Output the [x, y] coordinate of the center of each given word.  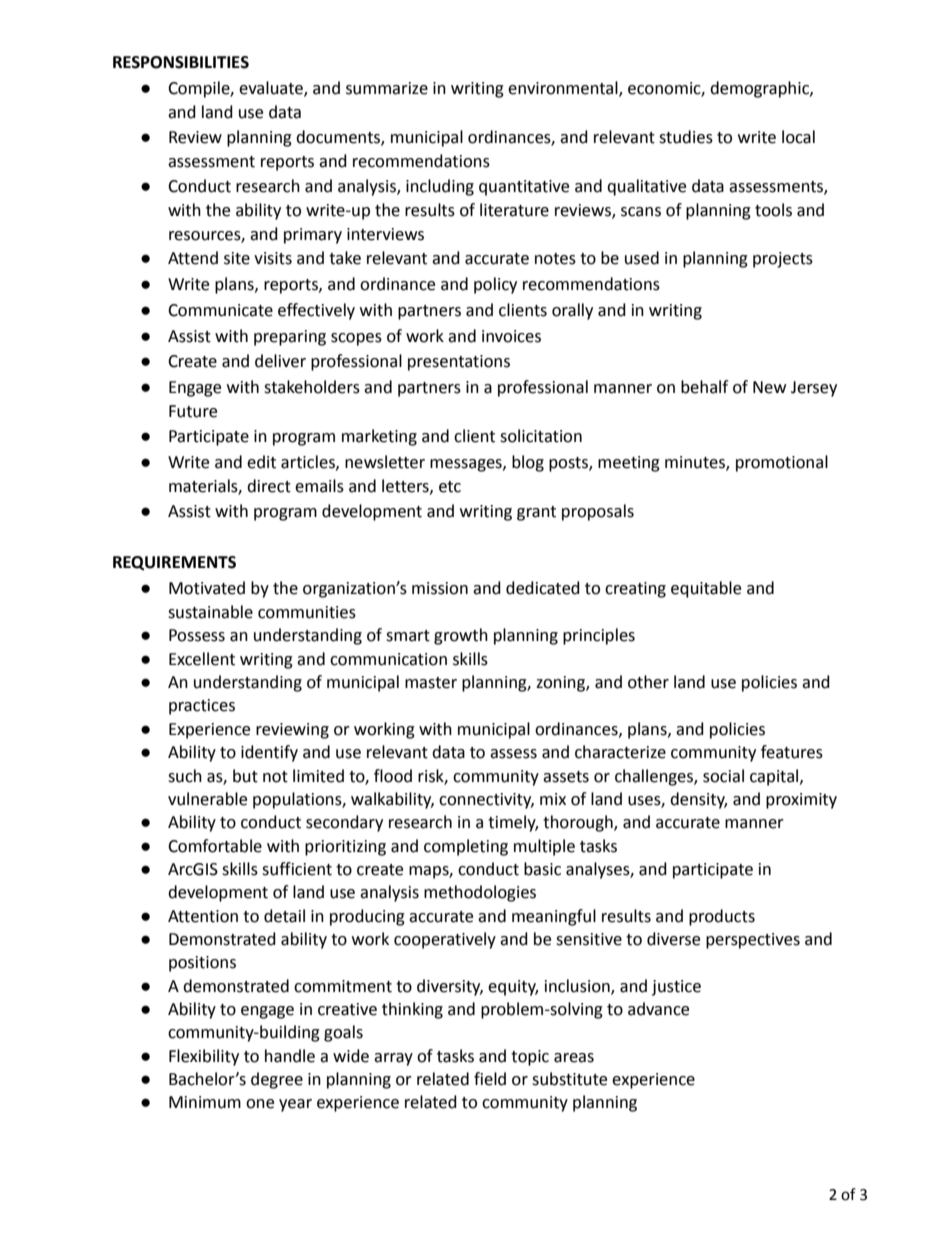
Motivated [207, 588]
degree [277, 1080]
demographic [760, 89]
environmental [564, 89]
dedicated [543, 588]
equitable [706, 589]
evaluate [272, 89]
